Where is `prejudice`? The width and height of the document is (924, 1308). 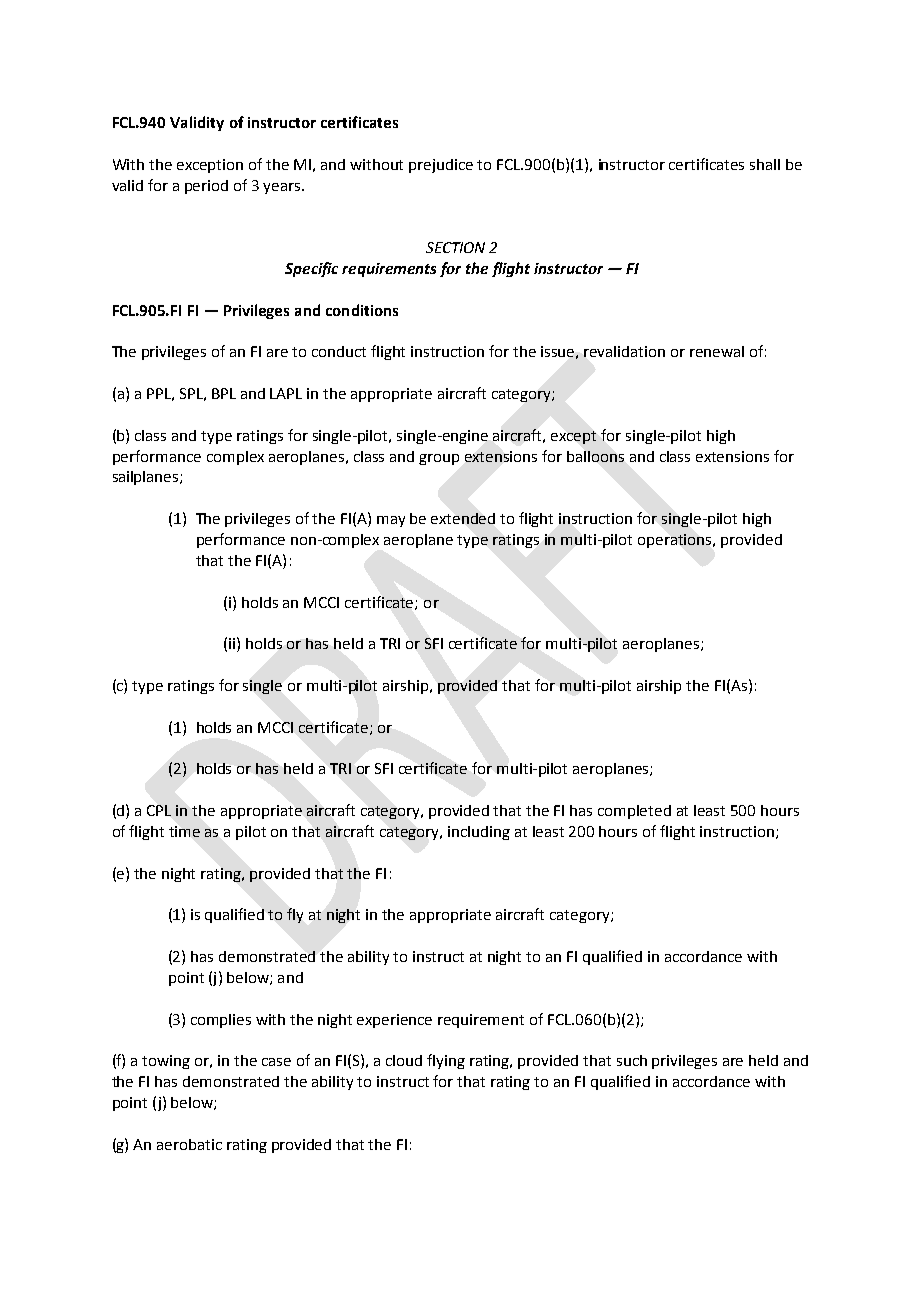 prejudice is located at coordinates (441, 166).
